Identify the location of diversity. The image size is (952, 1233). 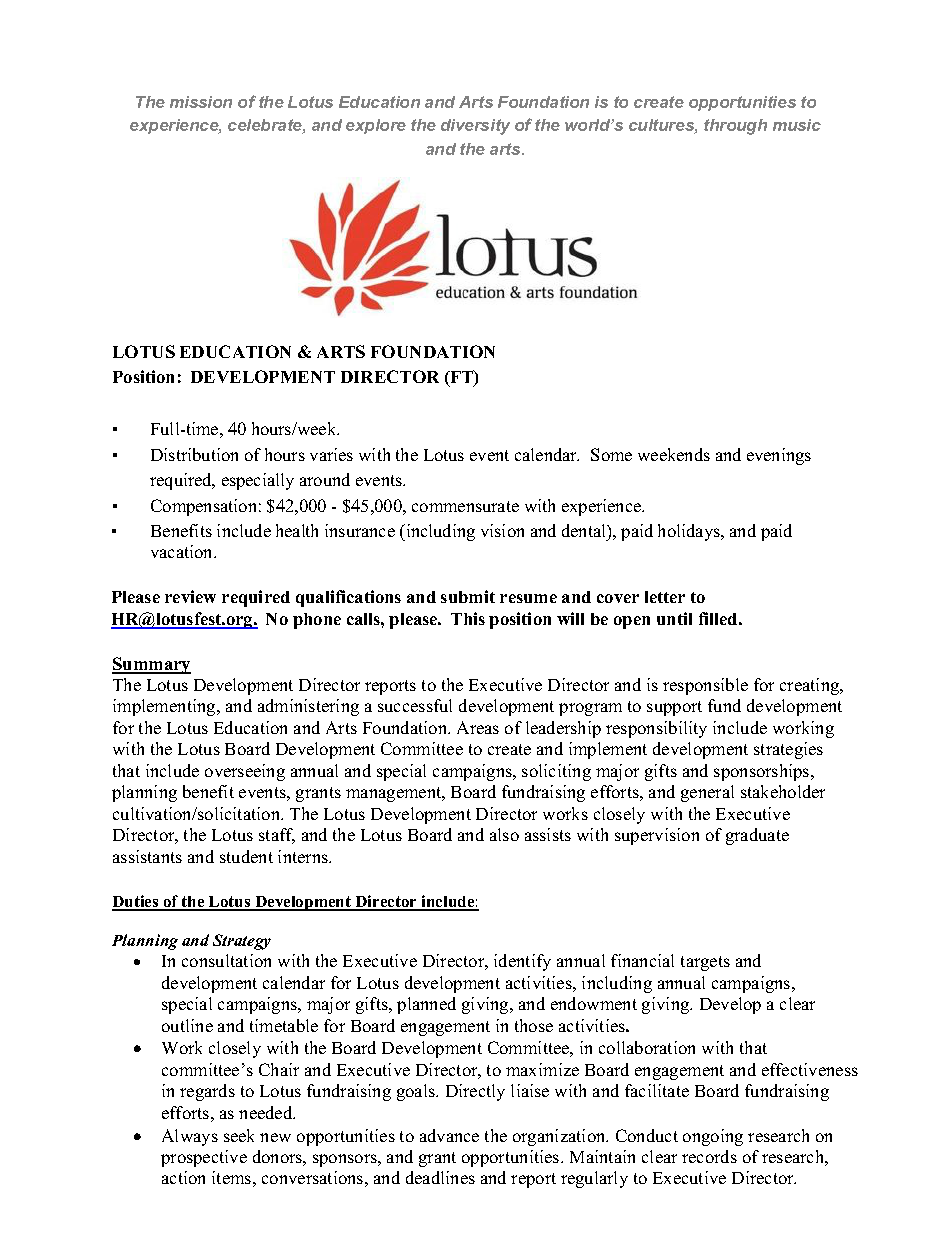
(475, 127).
